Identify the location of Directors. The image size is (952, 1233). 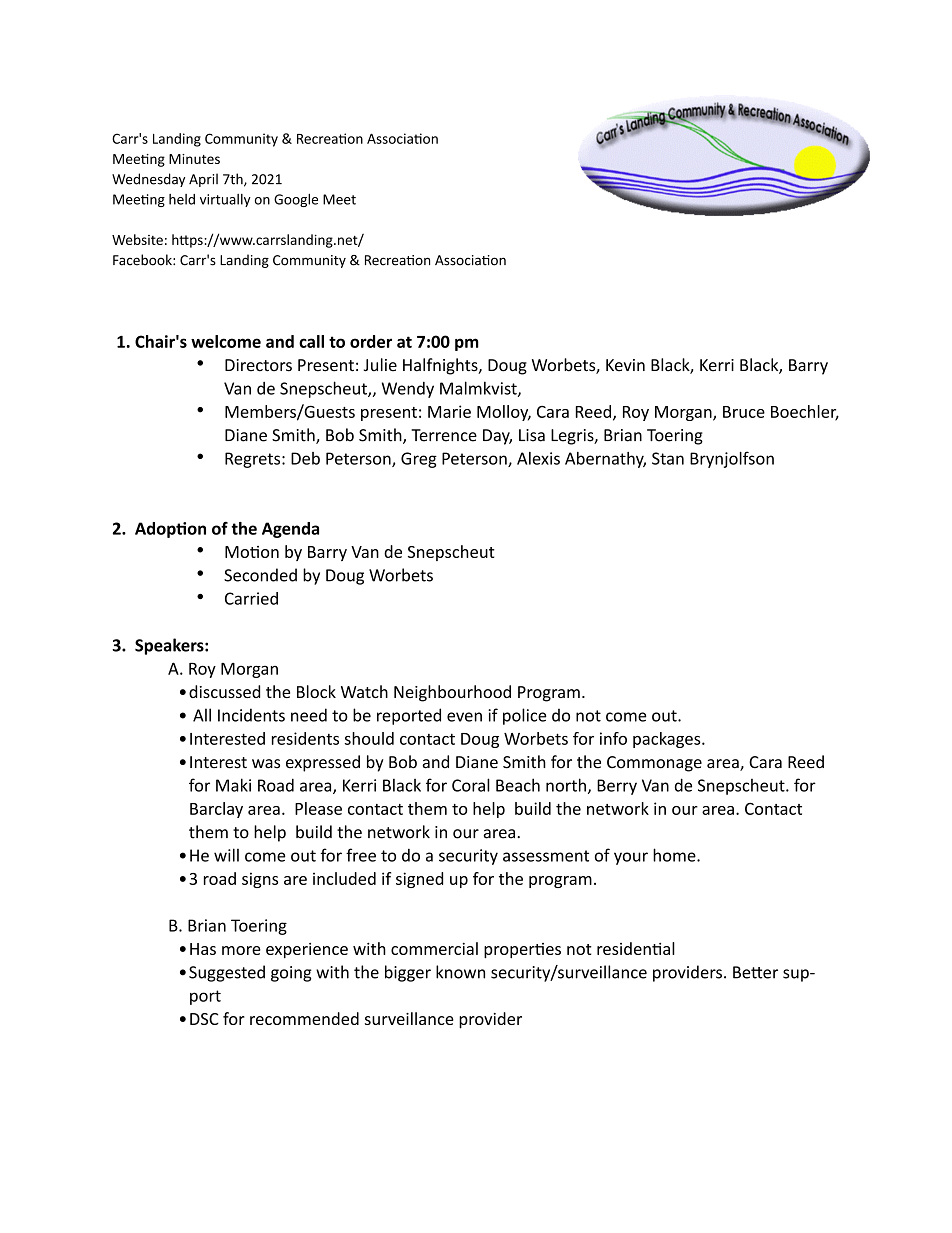
(258, 365).
